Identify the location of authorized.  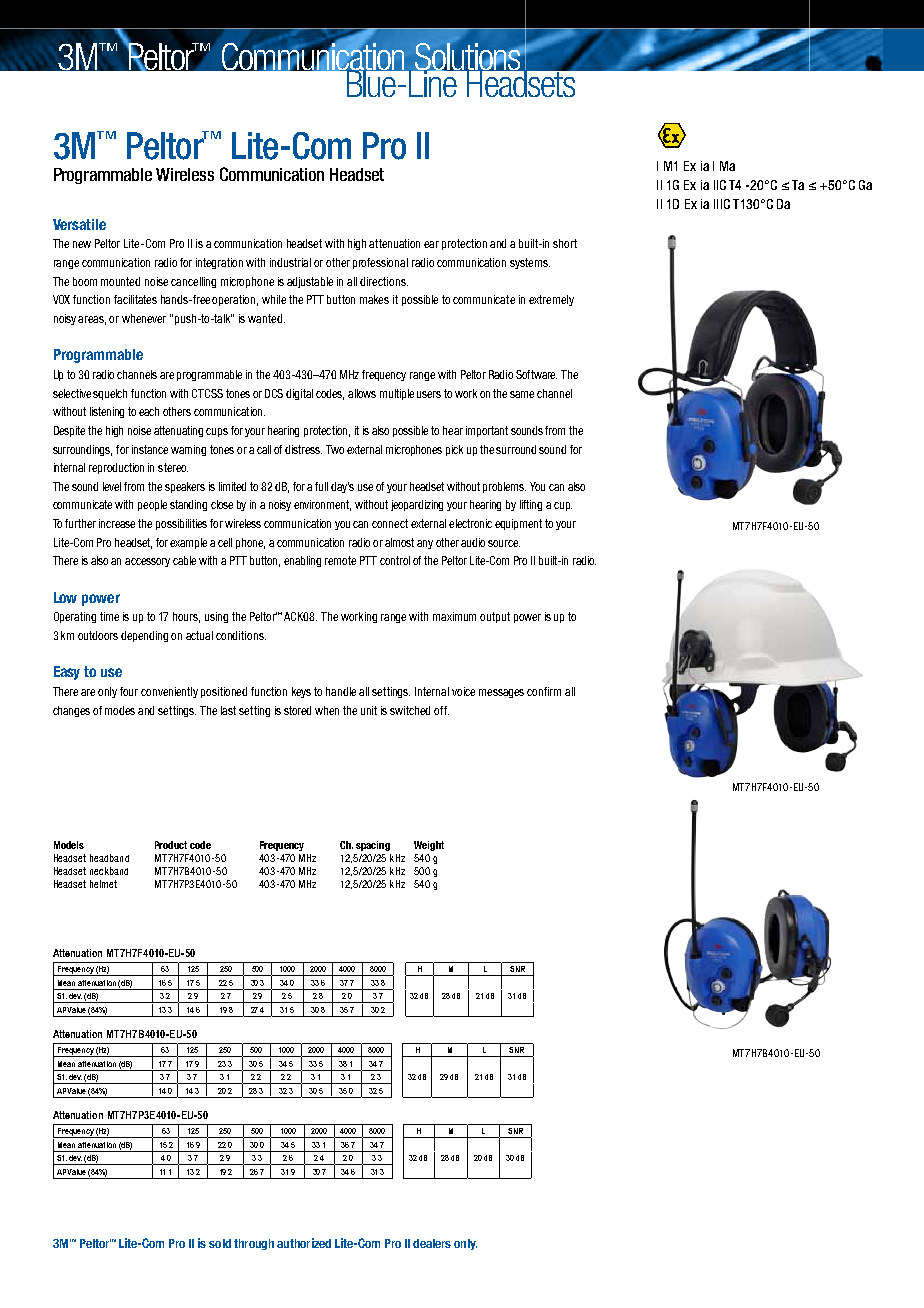
(304, 1243).
